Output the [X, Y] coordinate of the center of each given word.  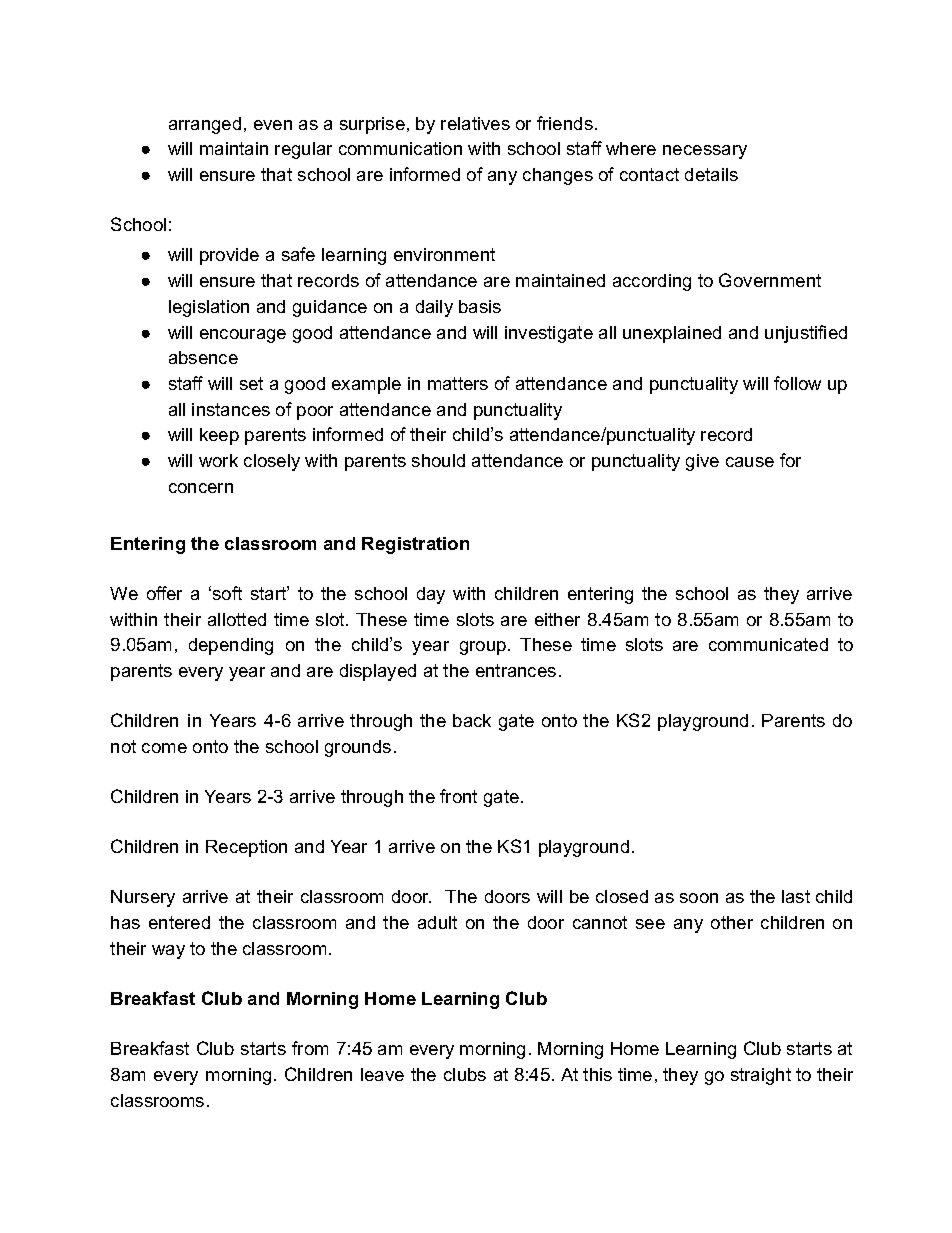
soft [227, 593]
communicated [768, 644]
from [310, 1048]
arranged [205, 125]
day [431, 595]
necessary [705, 152]
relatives [475, 123]
